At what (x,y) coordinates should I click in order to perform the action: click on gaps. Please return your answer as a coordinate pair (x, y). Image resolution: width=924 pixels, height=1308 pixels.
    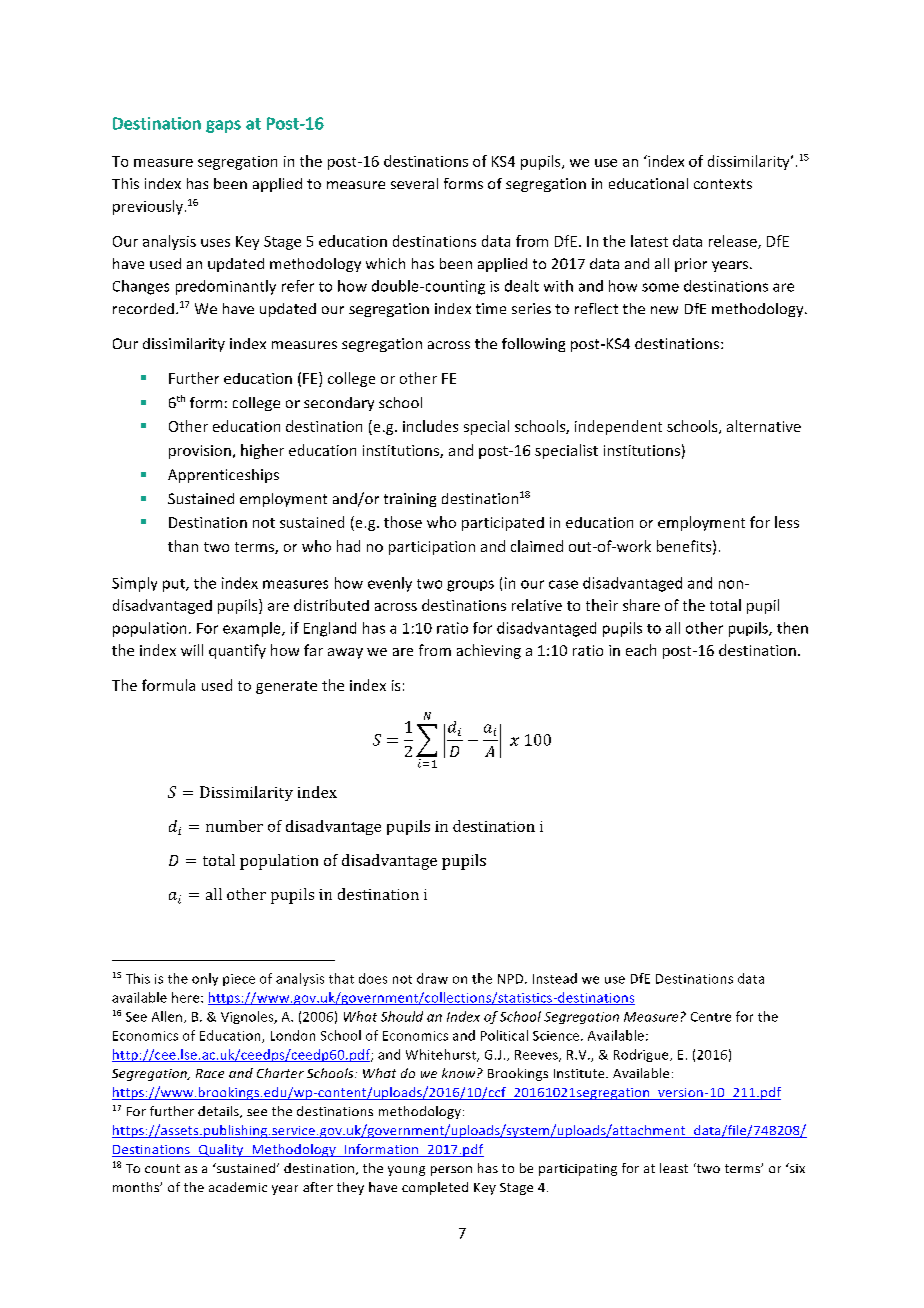
    Looking at the image, I should click on (223, 126).
